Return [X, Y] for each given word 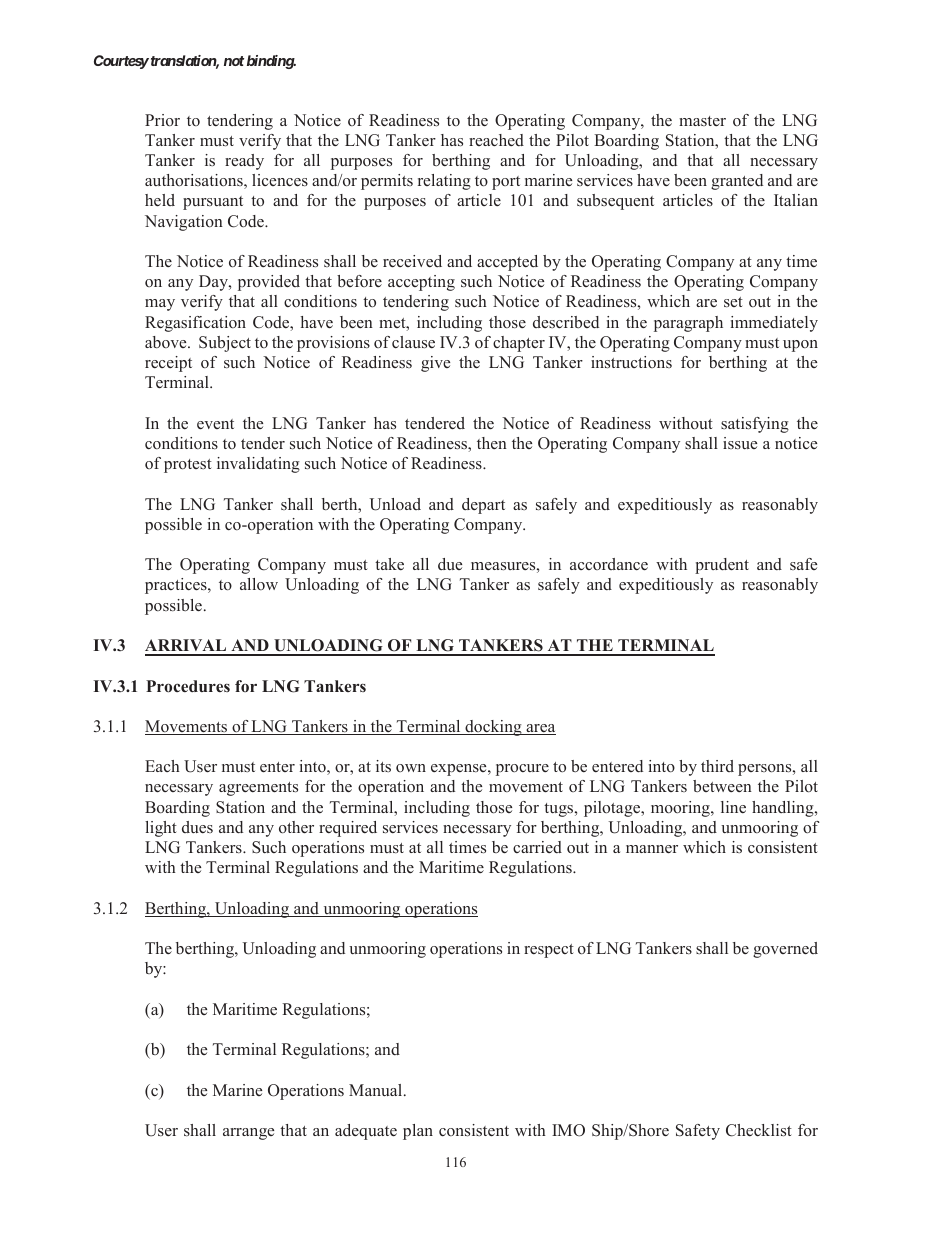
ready [244, 162]
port [506, 183]
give [435, 364]
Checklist [759, 1130]
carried [537, 847]
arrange [248, 1134]
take [389, 564]
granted [737, 182]
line [733, 807]
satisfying [755, 425]
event [215, 424]
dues [197, 827]
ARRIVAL [187, 647]
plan [418, 1132]
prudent [722, 566]
